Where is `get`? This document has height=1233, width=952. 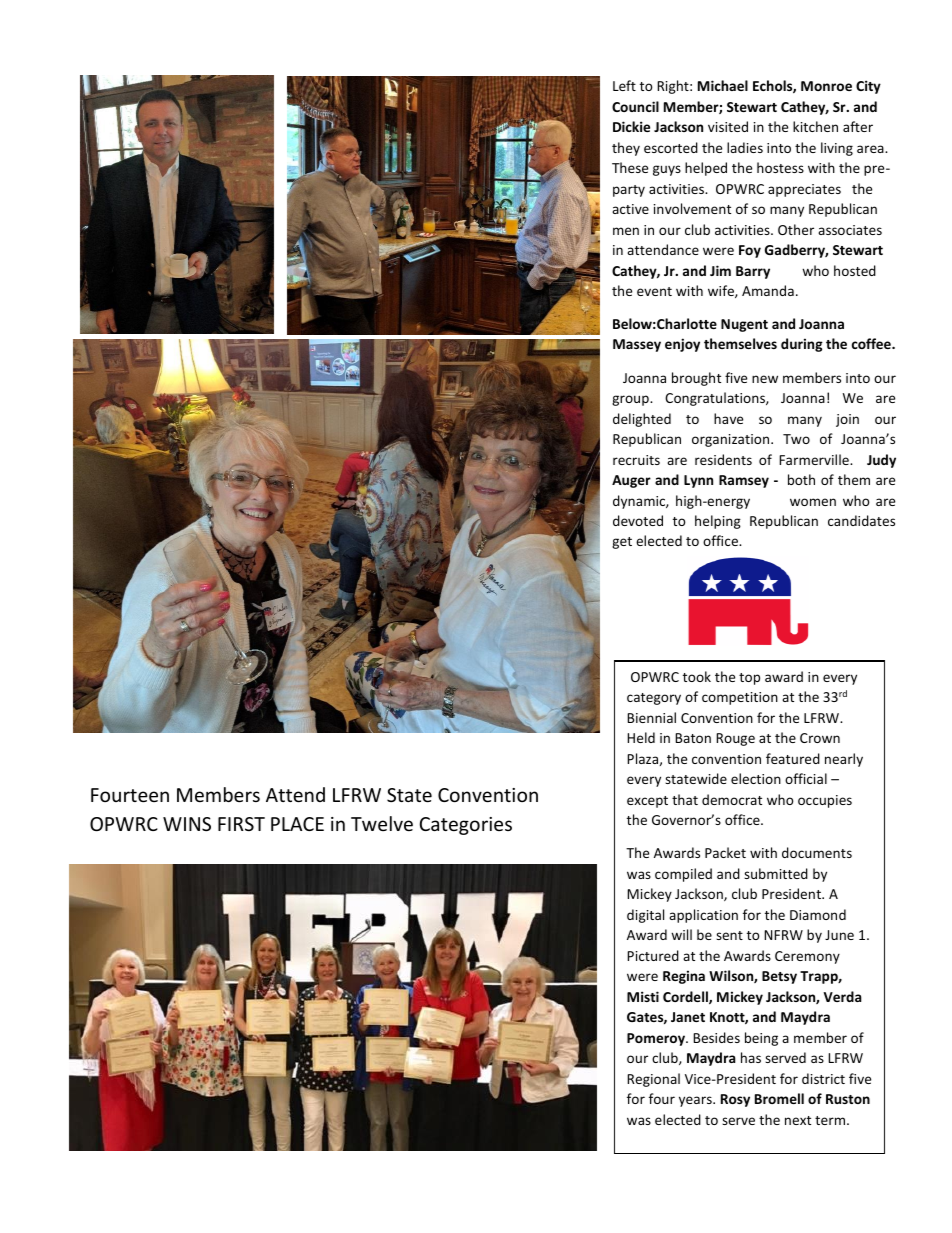 get is located at coordinates (622, 543).
